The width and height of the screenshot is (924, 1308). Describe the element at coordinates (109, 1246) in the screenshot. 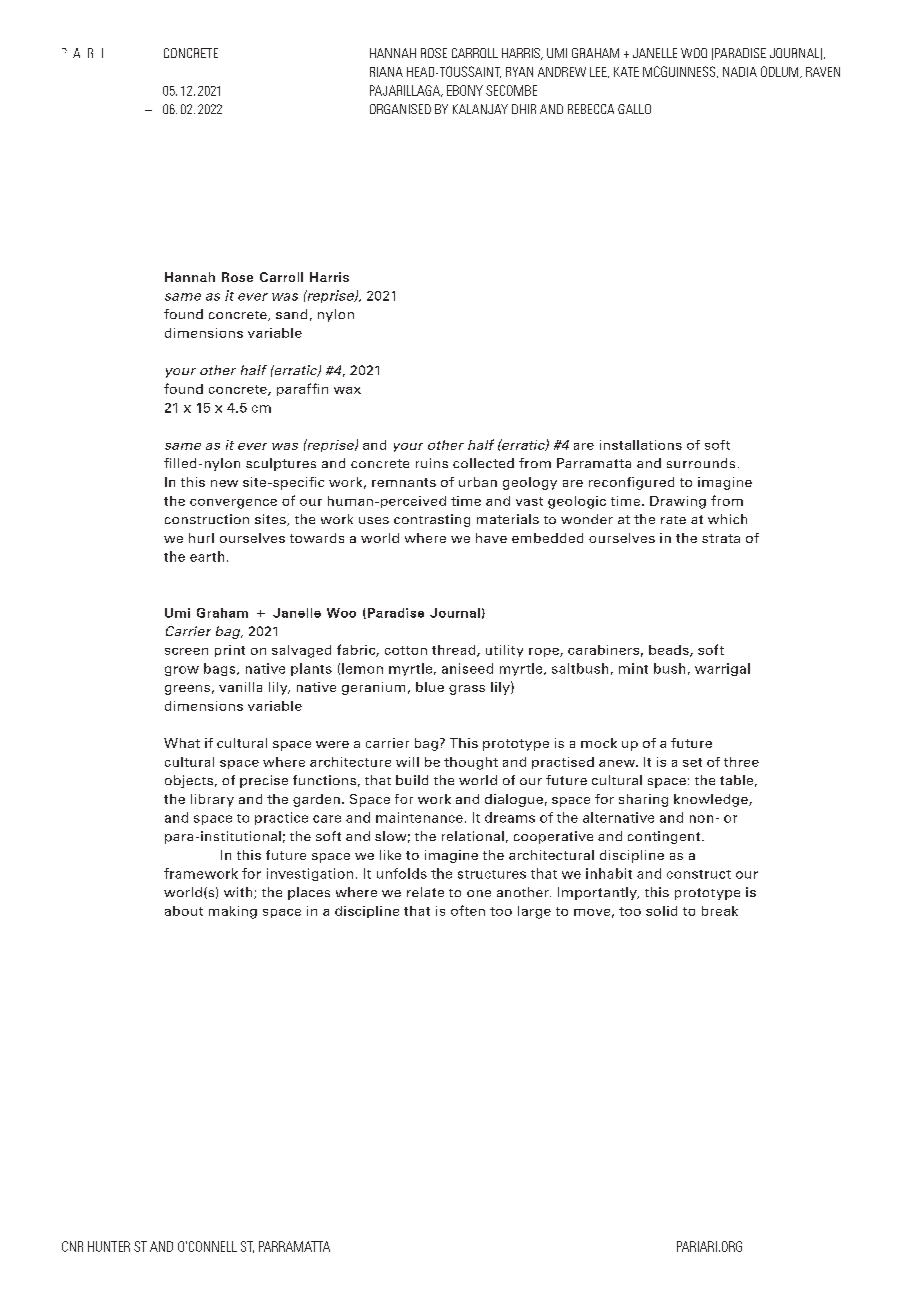

I see `HUNTER` at that location.
